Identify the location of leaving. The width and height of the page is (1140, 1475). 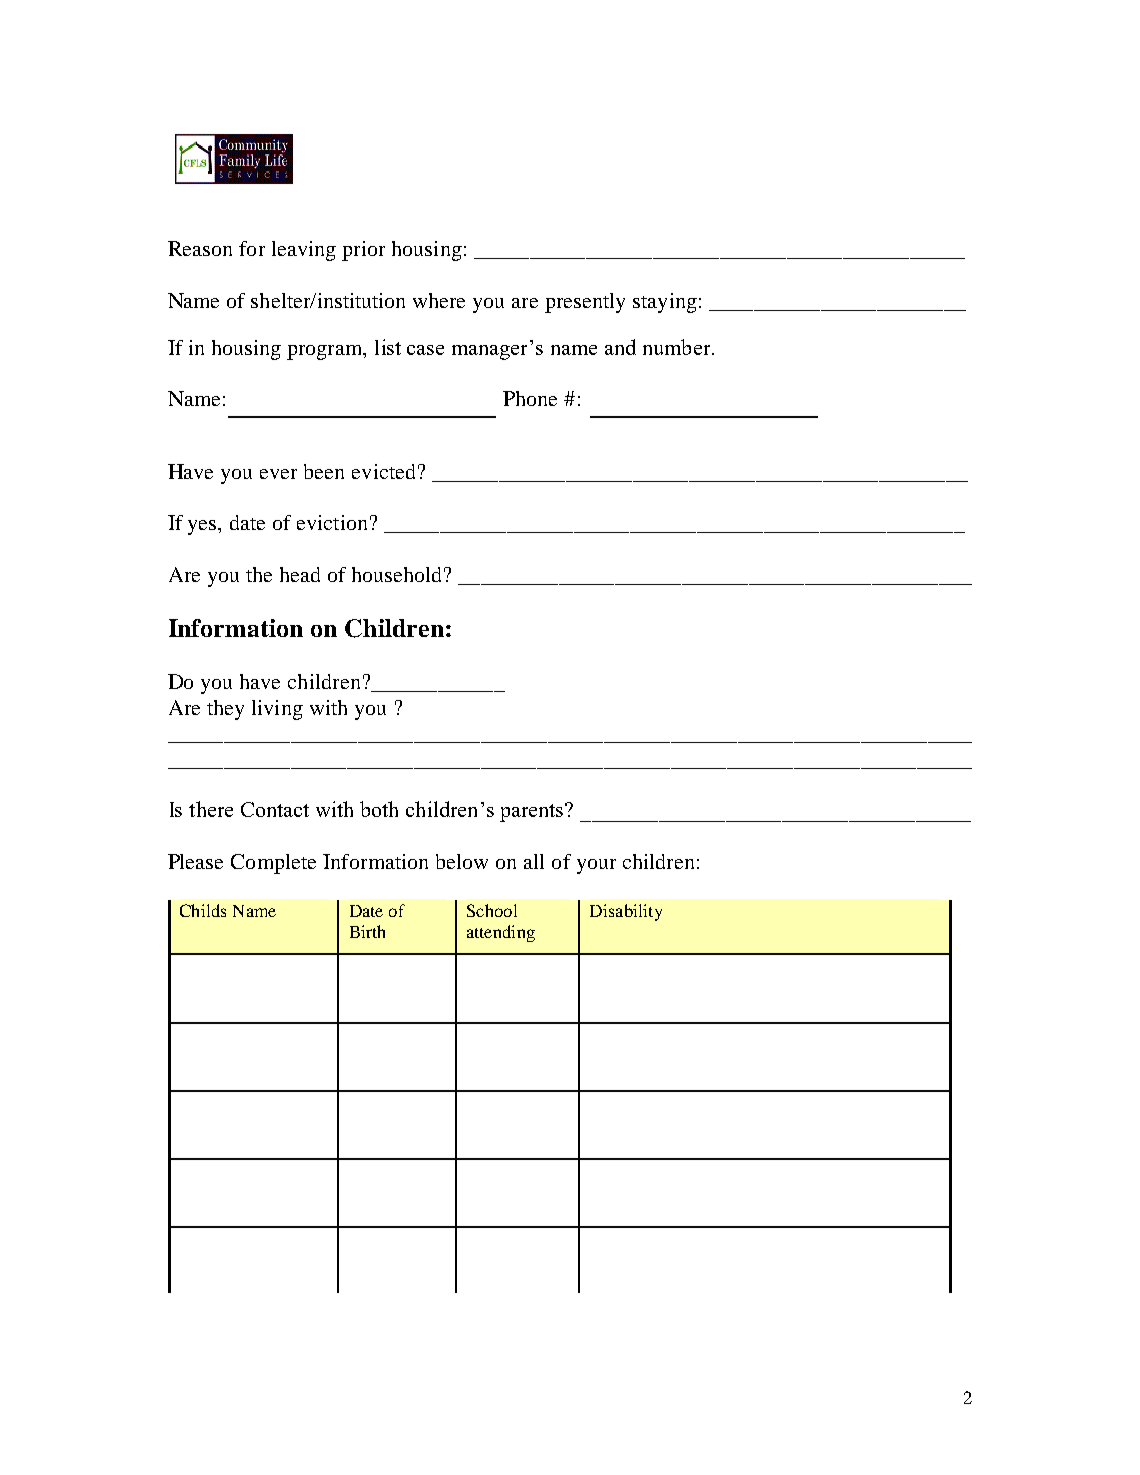
(304, 251).
